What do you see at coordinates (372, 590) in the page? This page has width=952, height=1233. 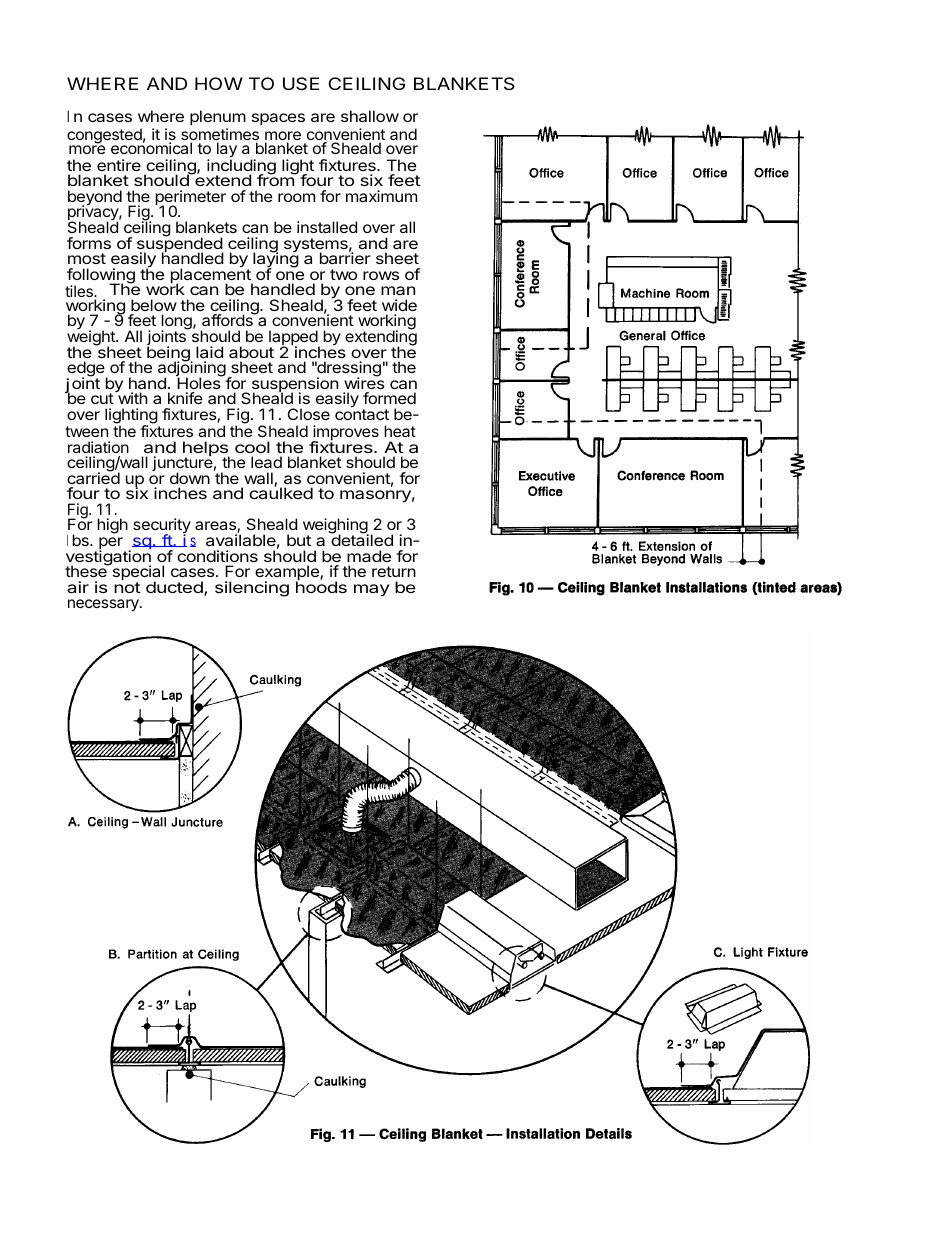 I see `may` at bounding box center [372, 590].
